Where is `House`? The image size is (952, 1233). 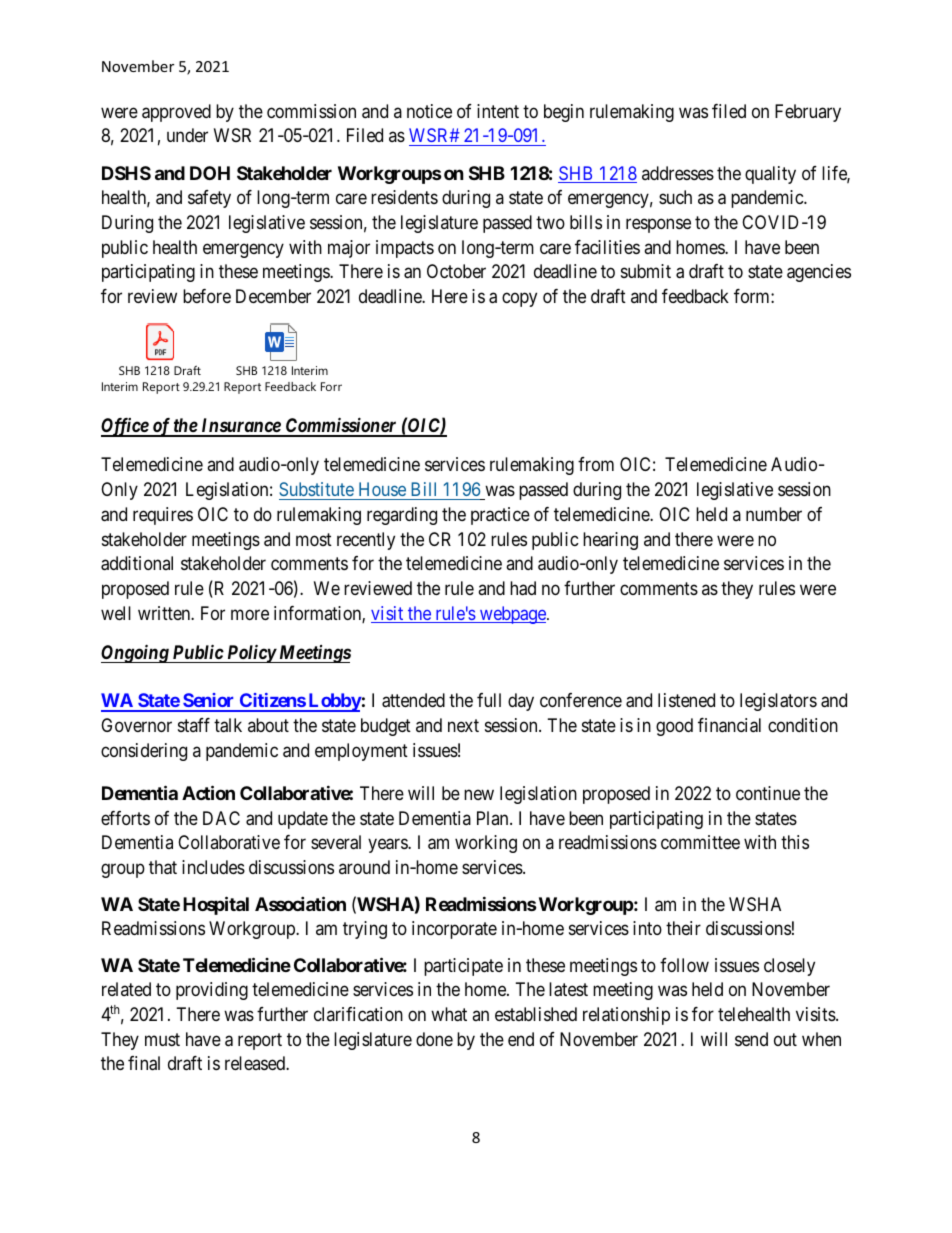
House is located at coordinates (382, 489).
